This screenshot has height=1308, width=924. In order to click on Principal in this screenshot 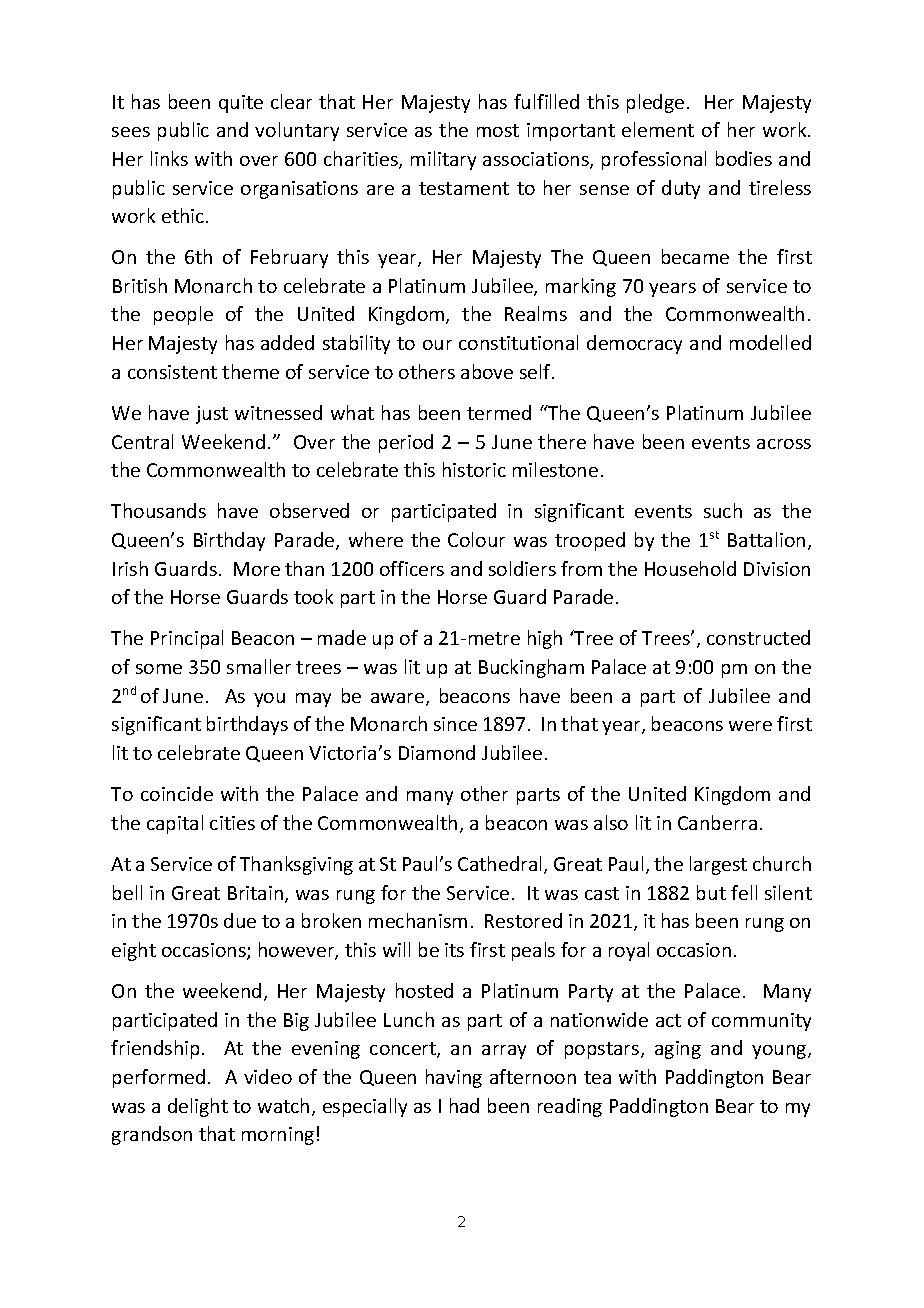, I will do `click(187, 639)`.
